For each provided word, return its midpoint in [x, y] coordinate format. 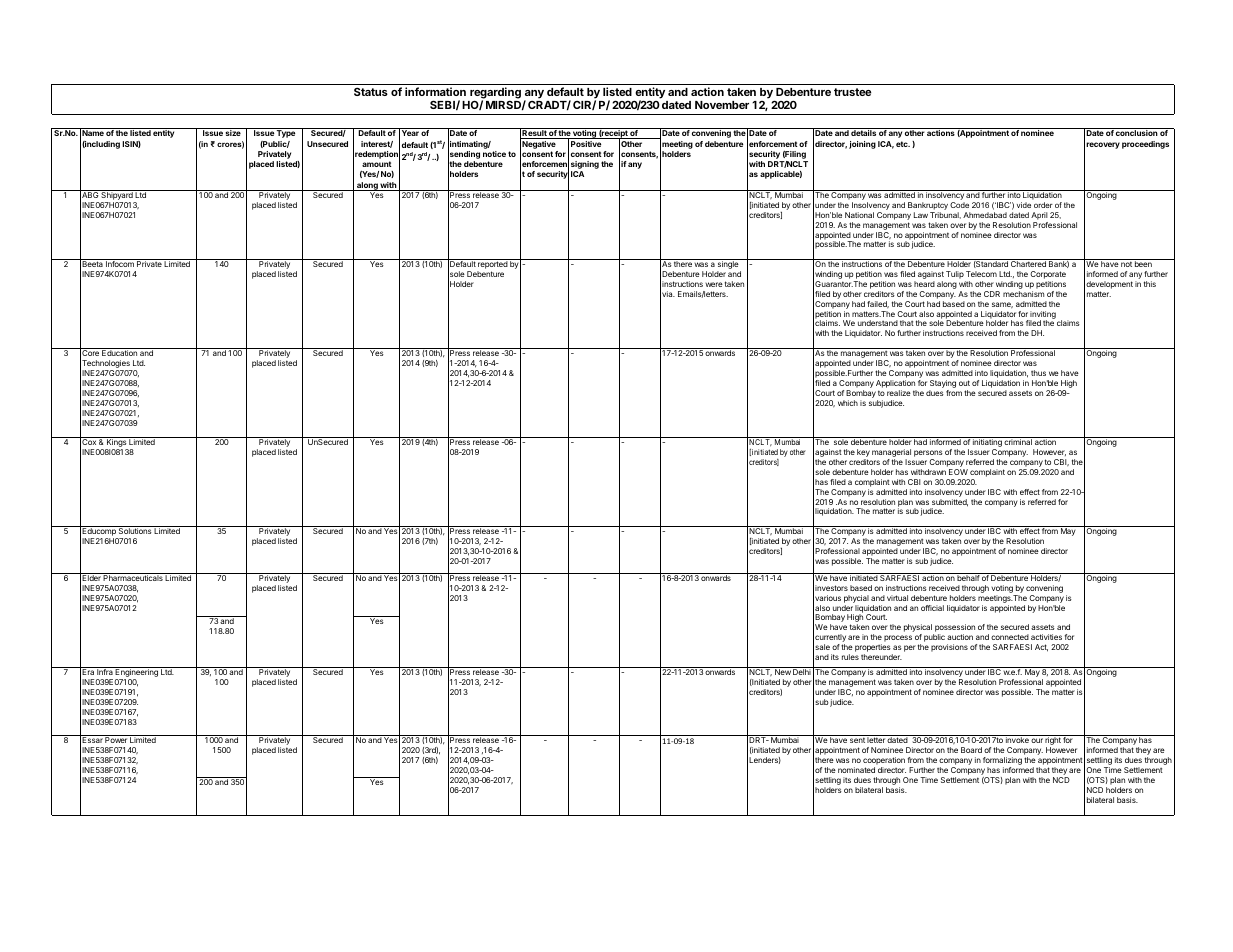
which [848, 403]
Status [371, 91]
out [964, 383]
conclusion [1137, 133]
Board [971, 750]
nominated [856, 770]
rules [850, 657]
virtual [897, 598]
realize [899, 393]
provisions [949, 648]
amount [377, 164]
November [722, 105]
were [714, 284]
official [932, 608]
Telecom [981, 274]
